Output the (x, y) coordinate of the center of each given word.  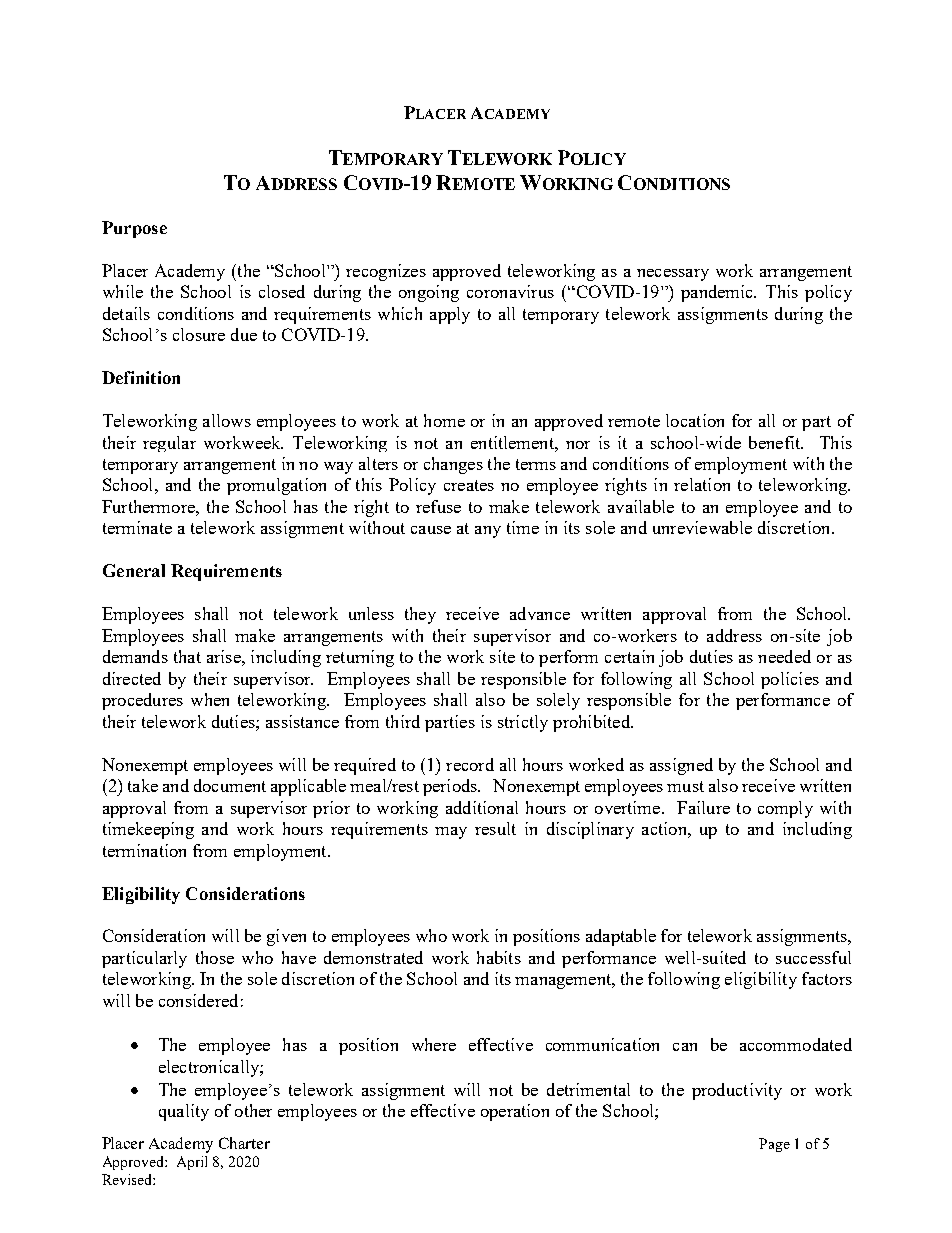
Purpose (134, 229)
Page (774, 1145)
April (192, 1163)
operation (515, 1112)
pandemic (718, 293)
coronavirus (510, 291)
